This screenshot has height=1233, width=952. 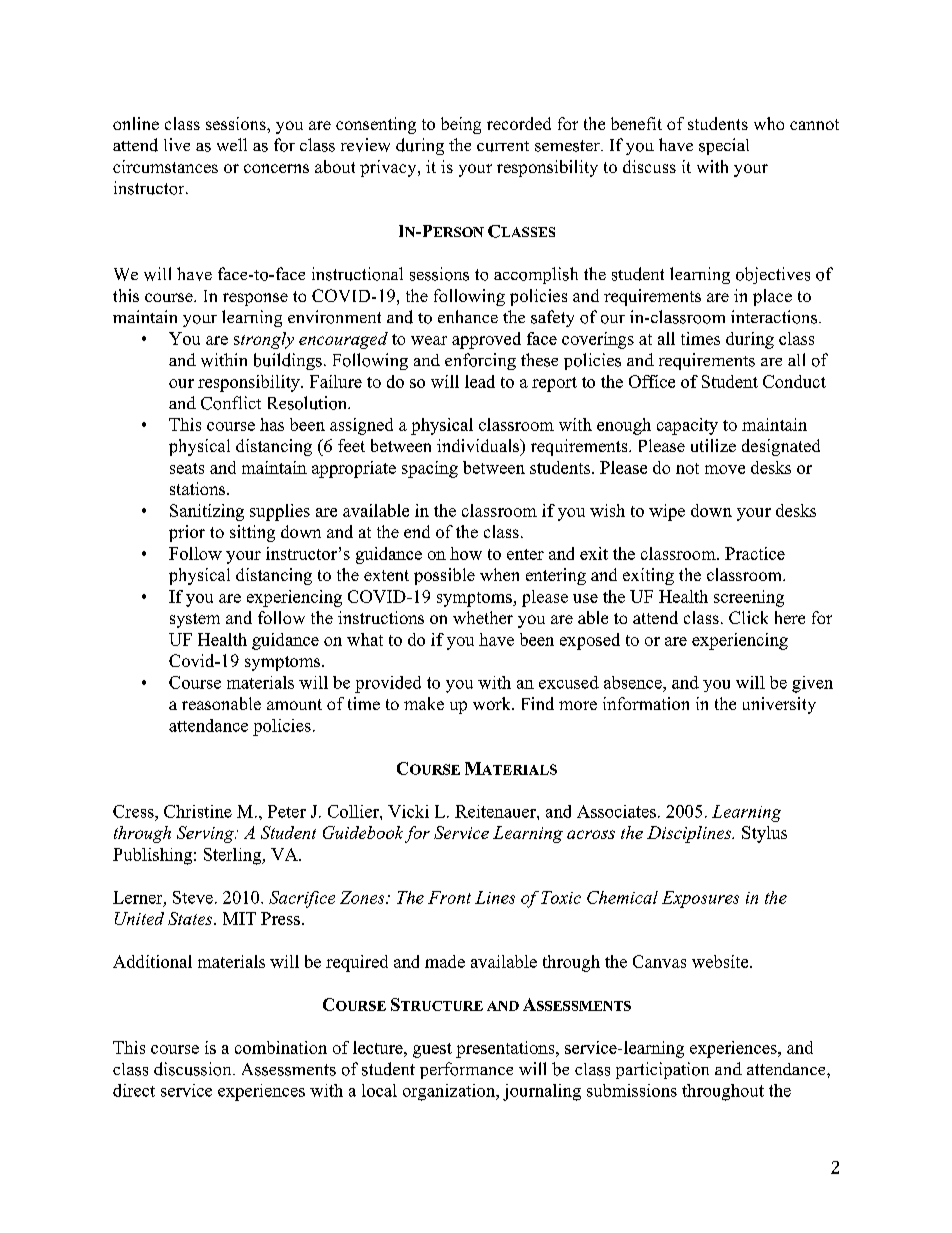 I want to click on combination, so click(x=281, y=1047).
